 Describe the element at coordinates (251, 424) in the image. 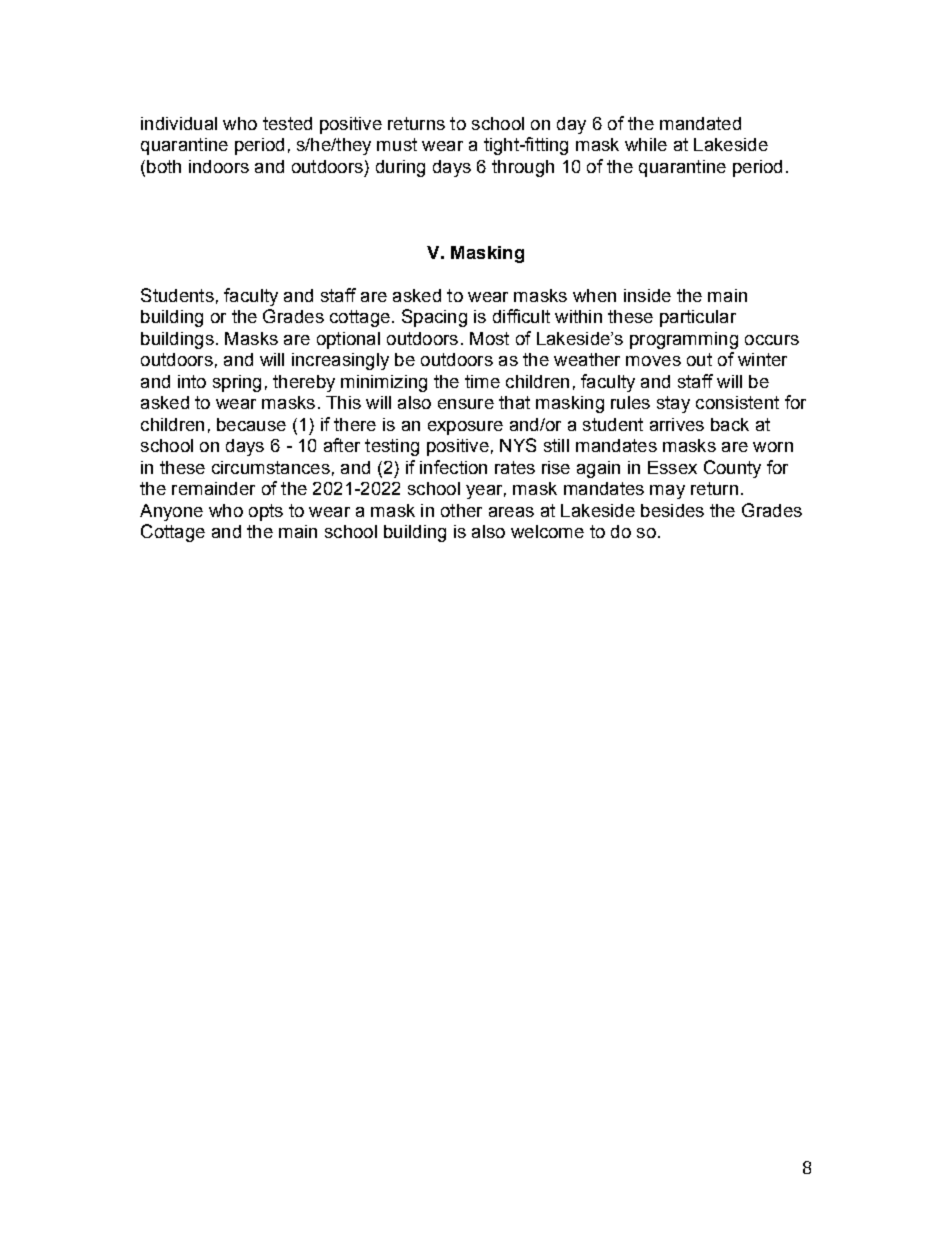

I see `because` at that location.
